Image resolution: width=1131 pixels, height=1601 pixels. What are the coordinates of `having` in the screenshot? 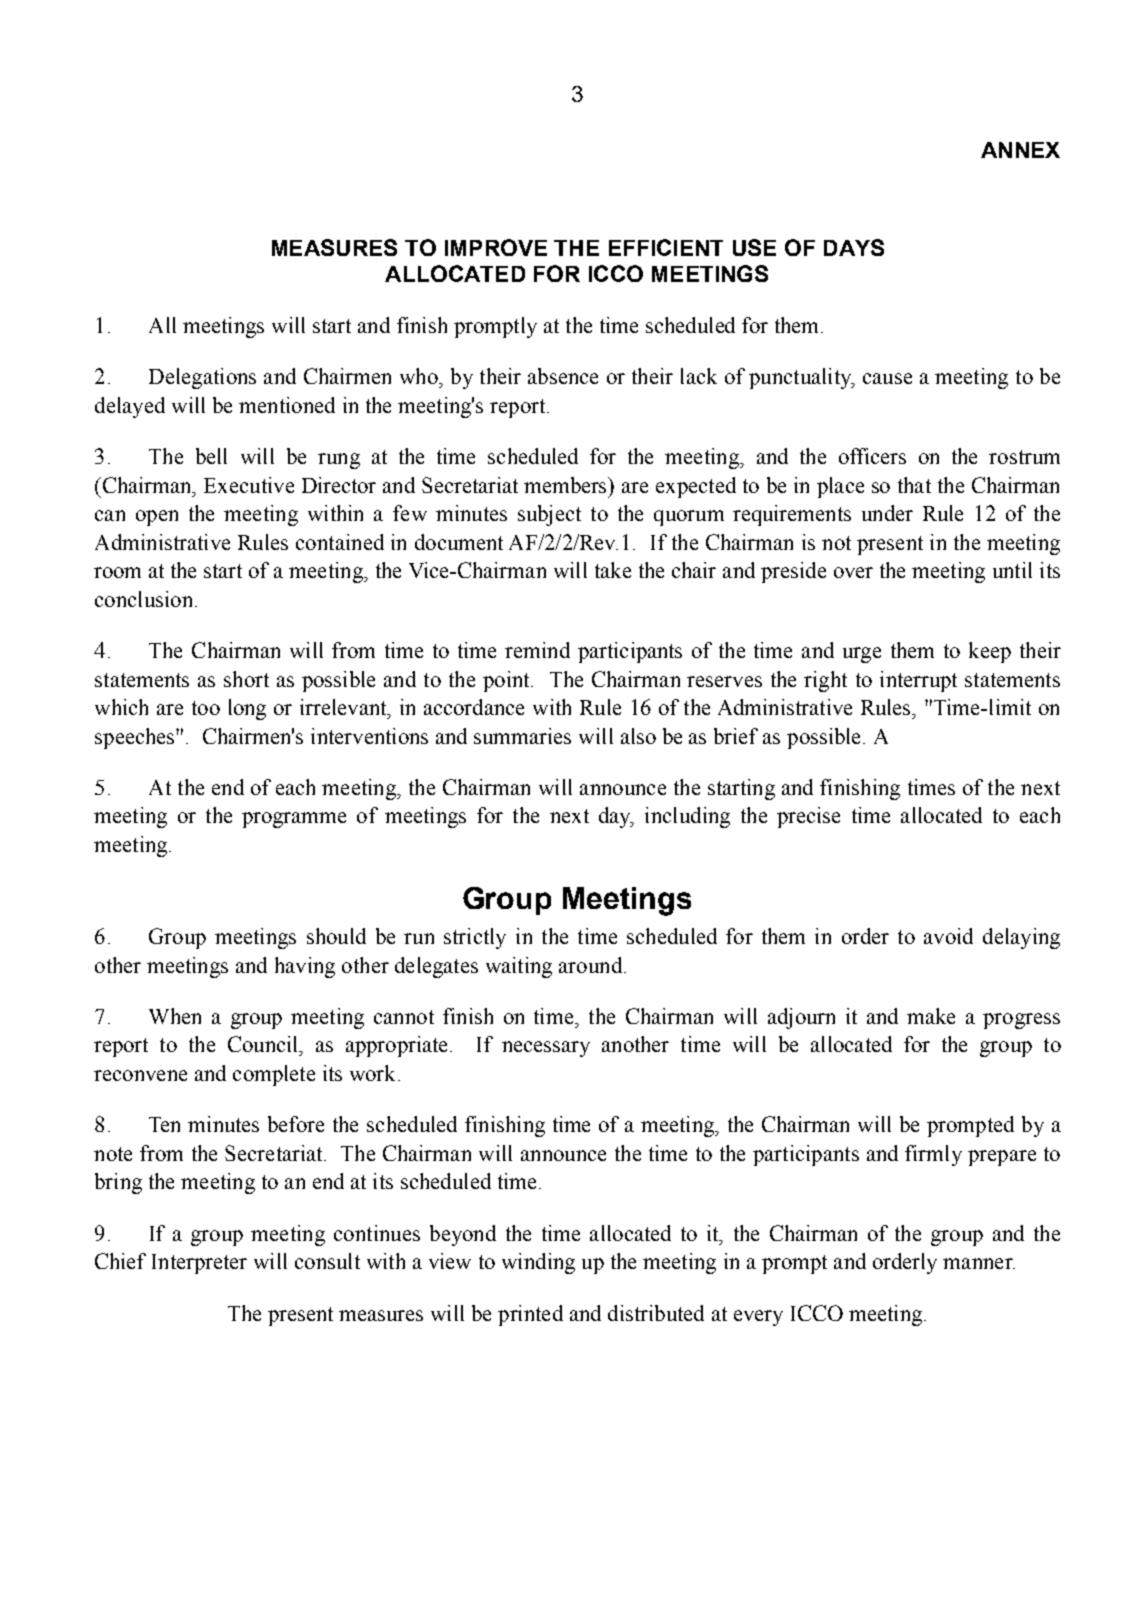 It's located at (305, 967).
